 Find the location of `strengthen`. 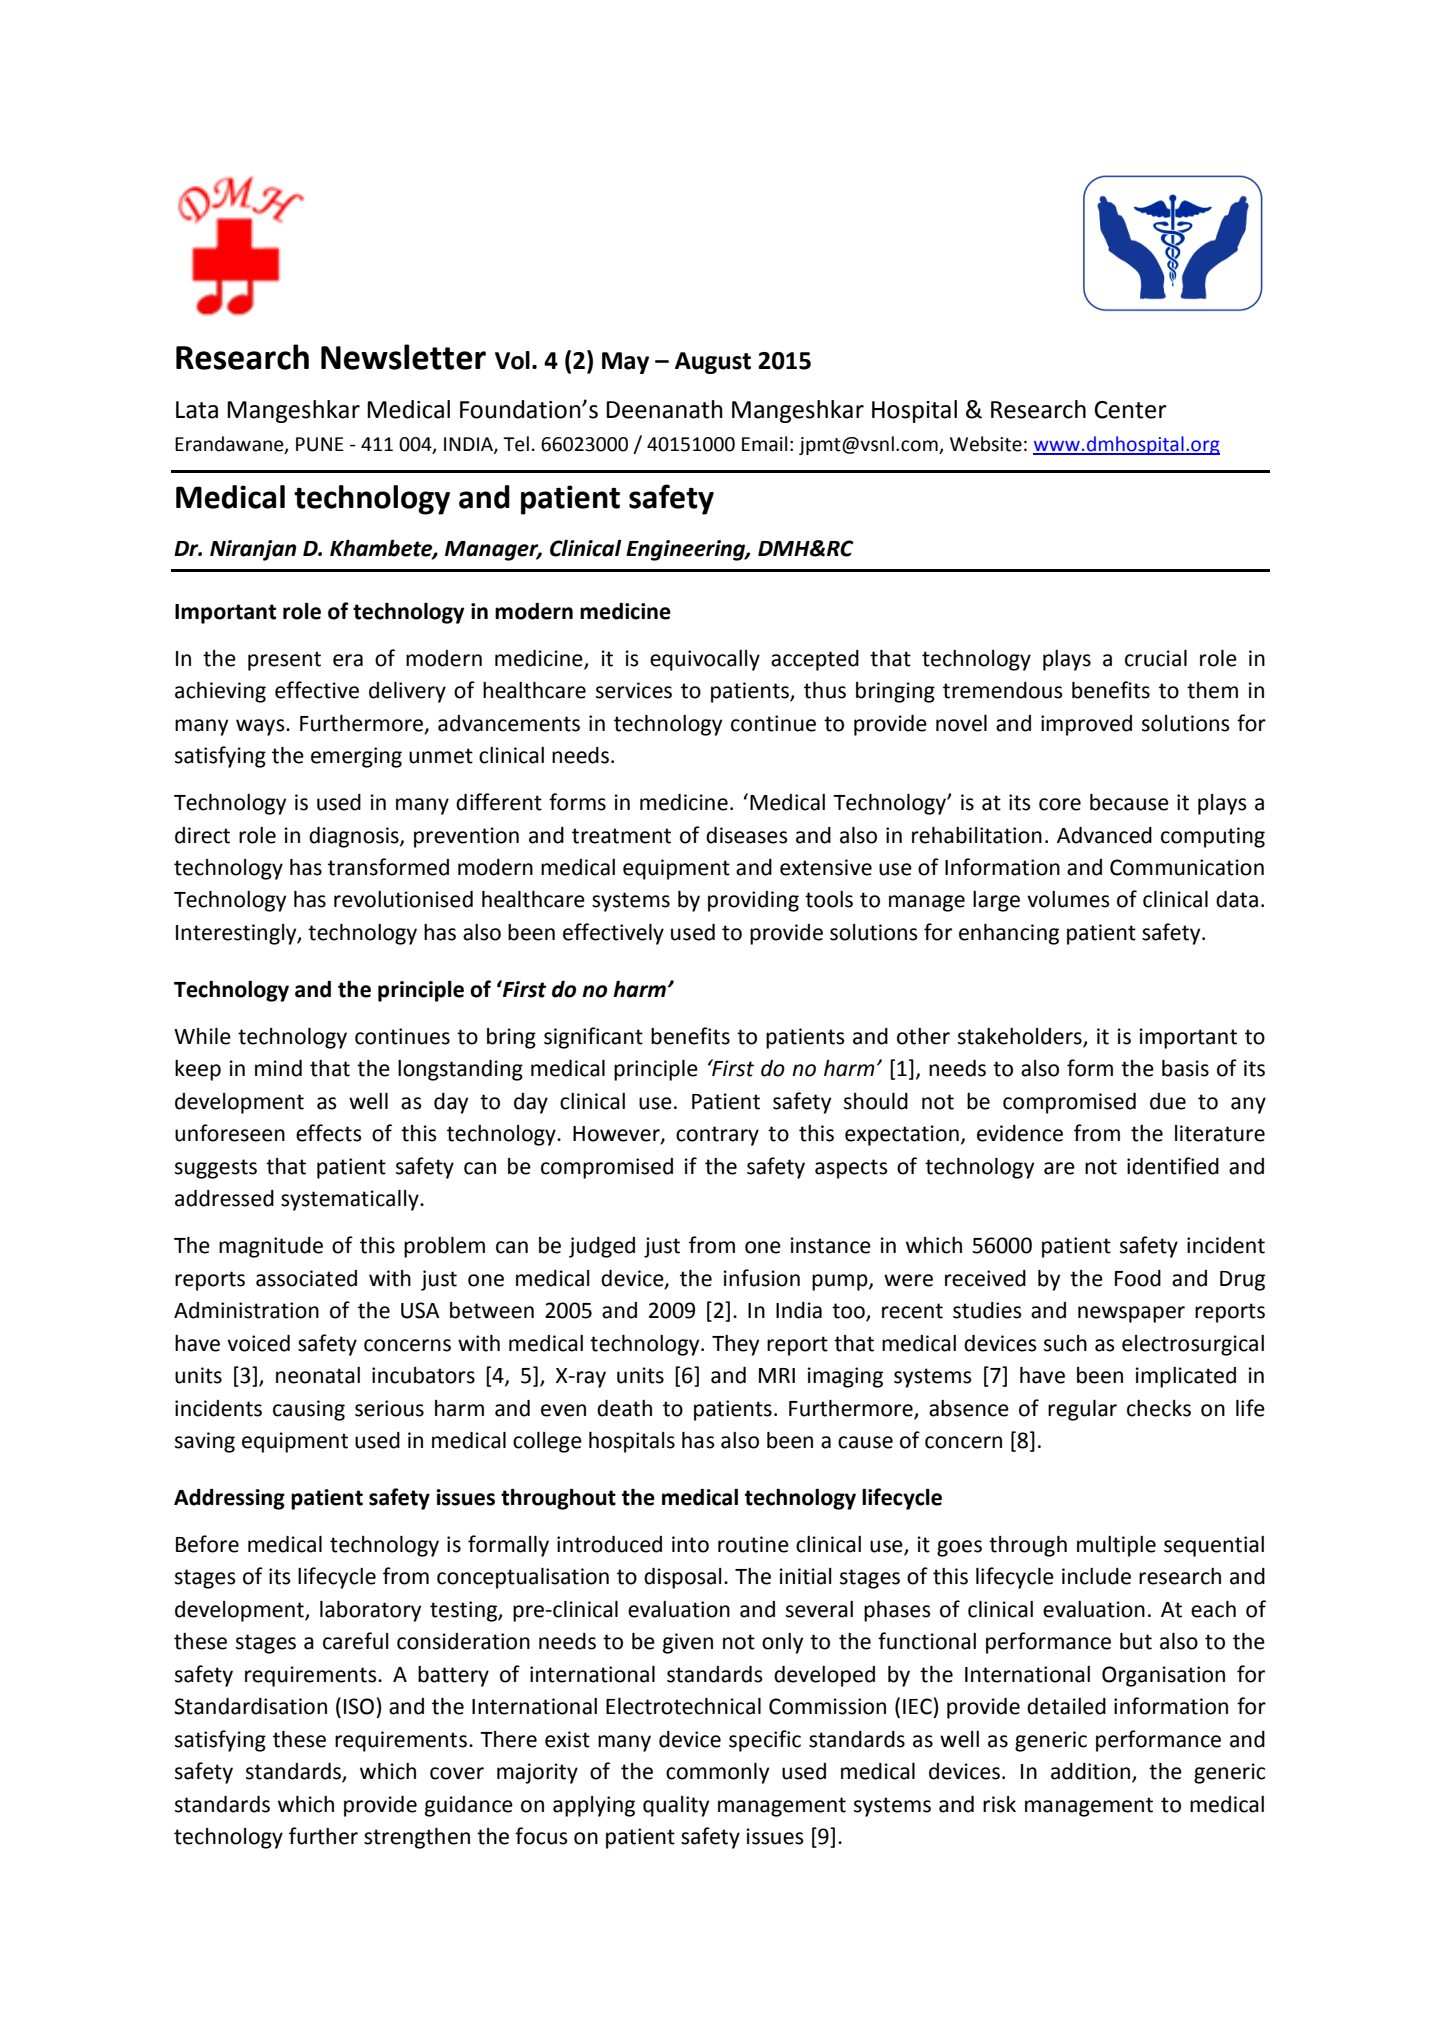

strengthen is located at coordinates (417, 1838).
